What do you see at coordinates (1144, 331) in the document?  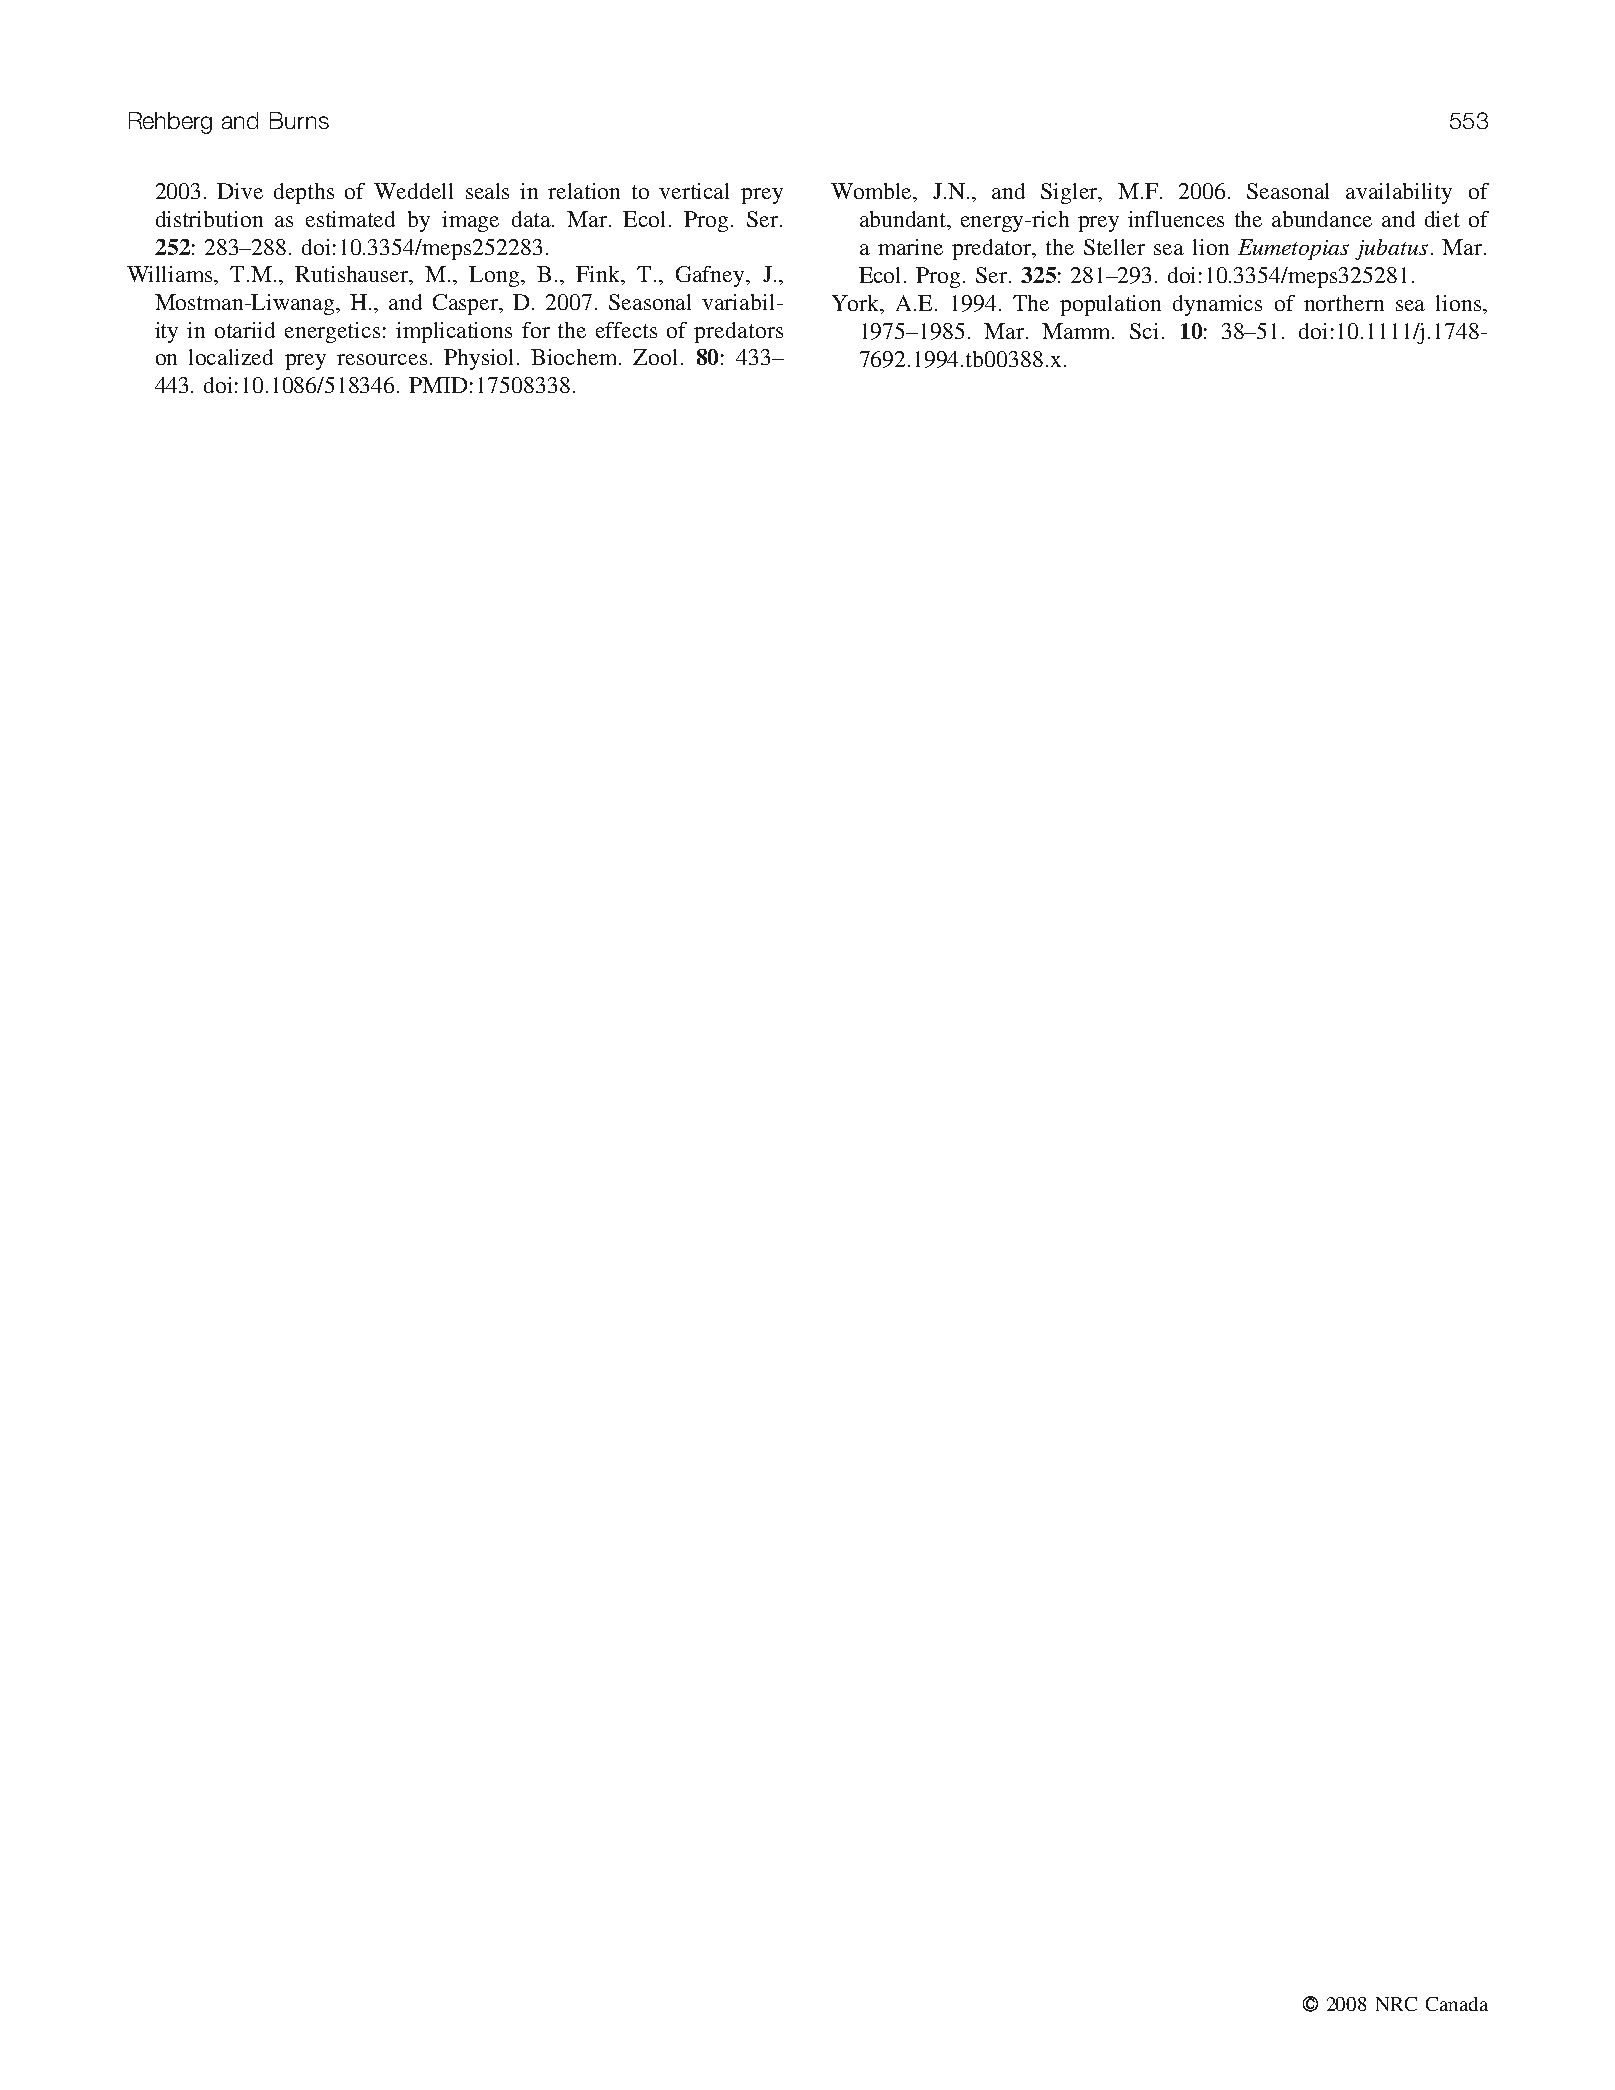 I see `Sci` at bounding box center [1144, 331].
